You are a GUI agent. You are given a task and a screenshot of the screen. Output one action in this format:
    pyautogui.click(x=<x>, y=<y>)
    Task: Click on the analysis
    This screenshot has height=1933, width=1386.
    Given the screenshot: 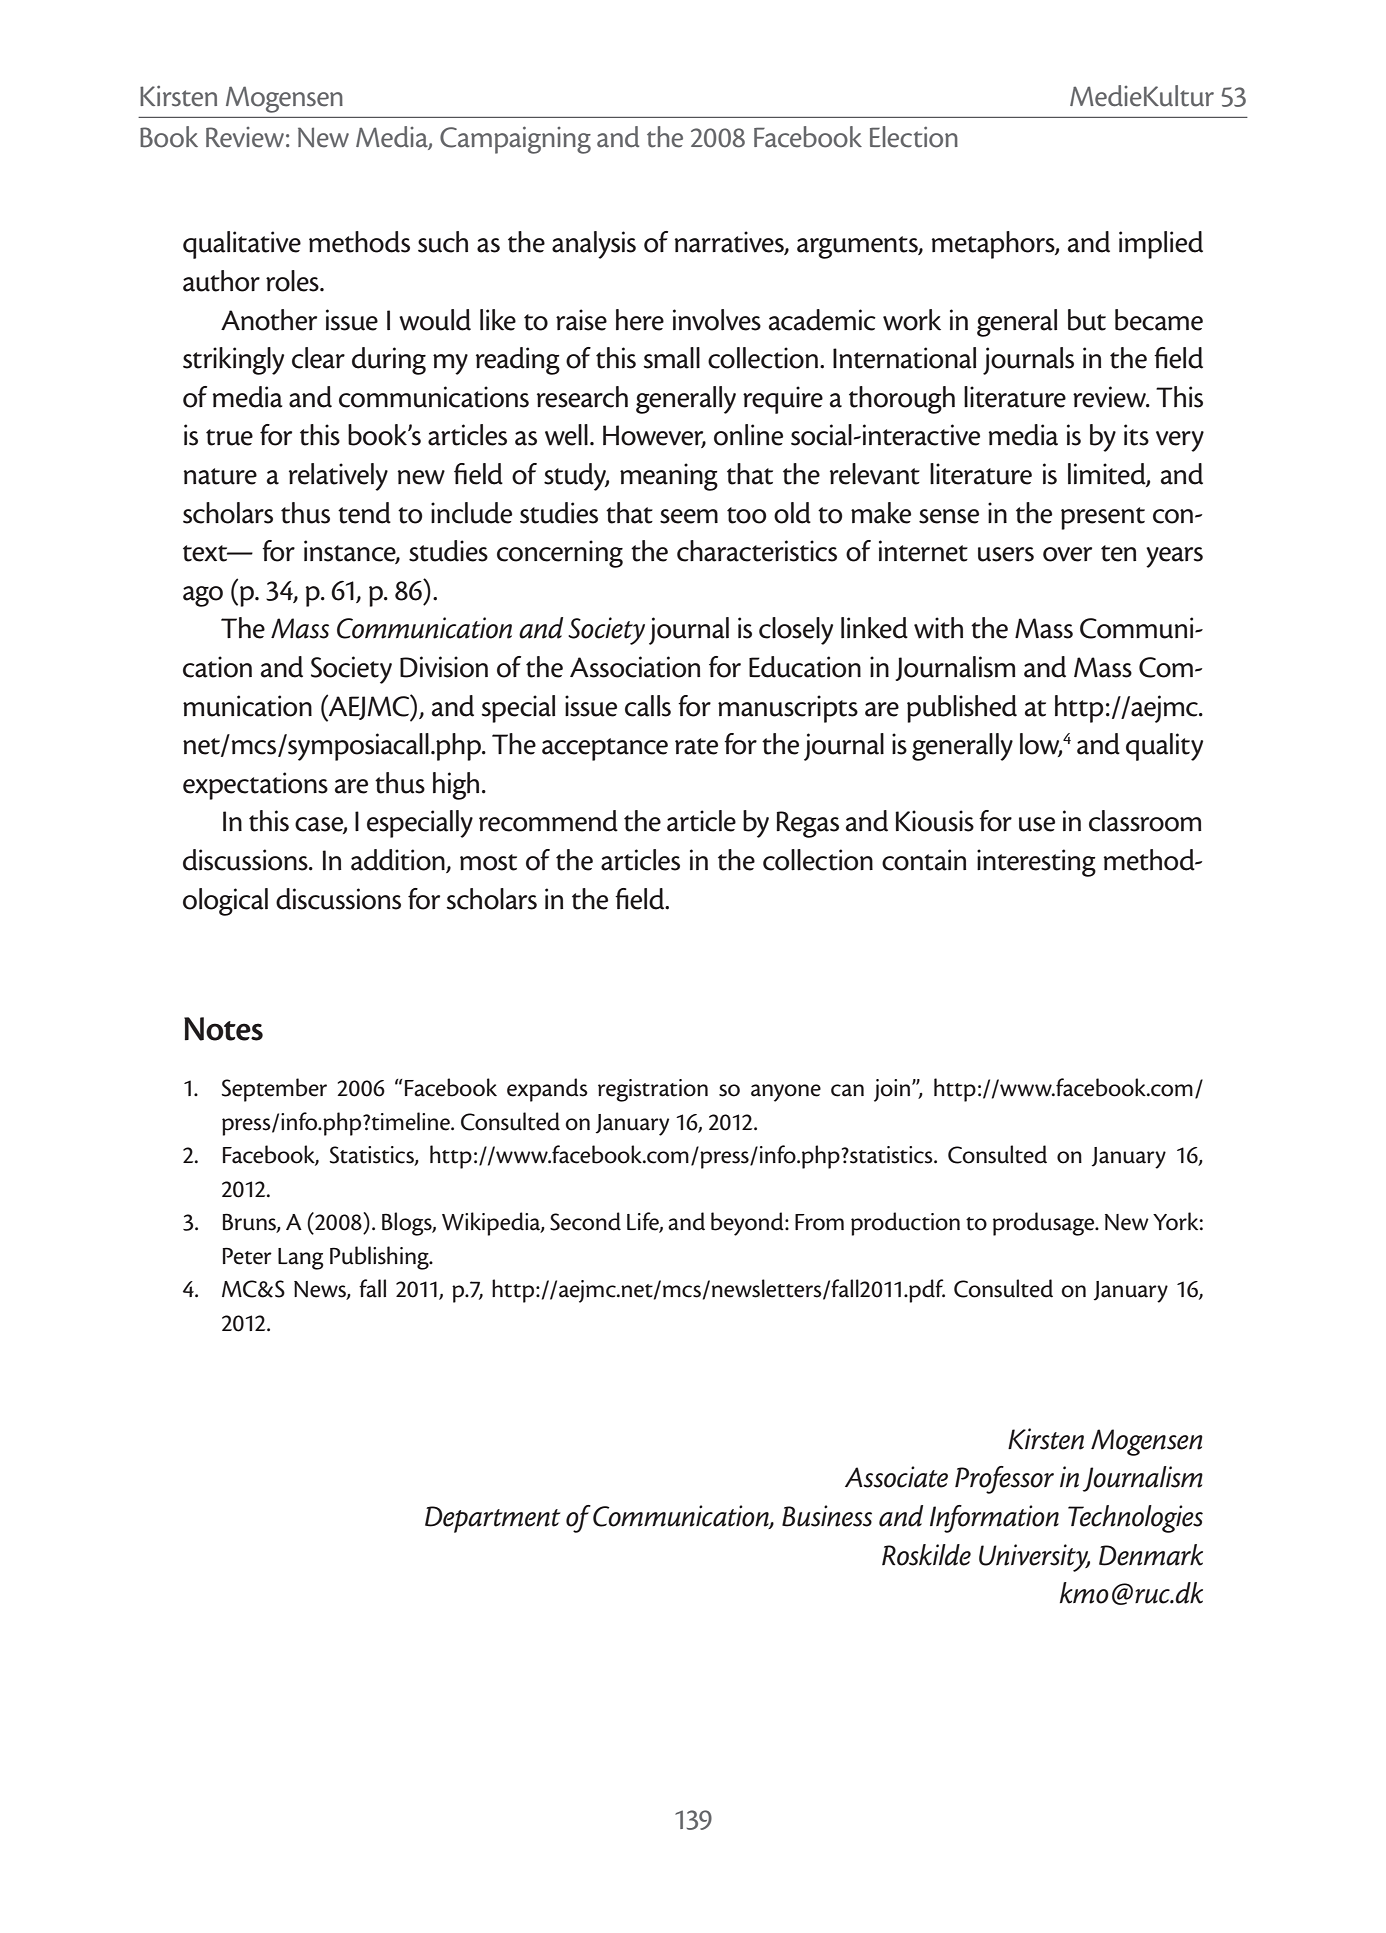 What is the action you would take?
    pyautogui.click(x=594, y=245)
